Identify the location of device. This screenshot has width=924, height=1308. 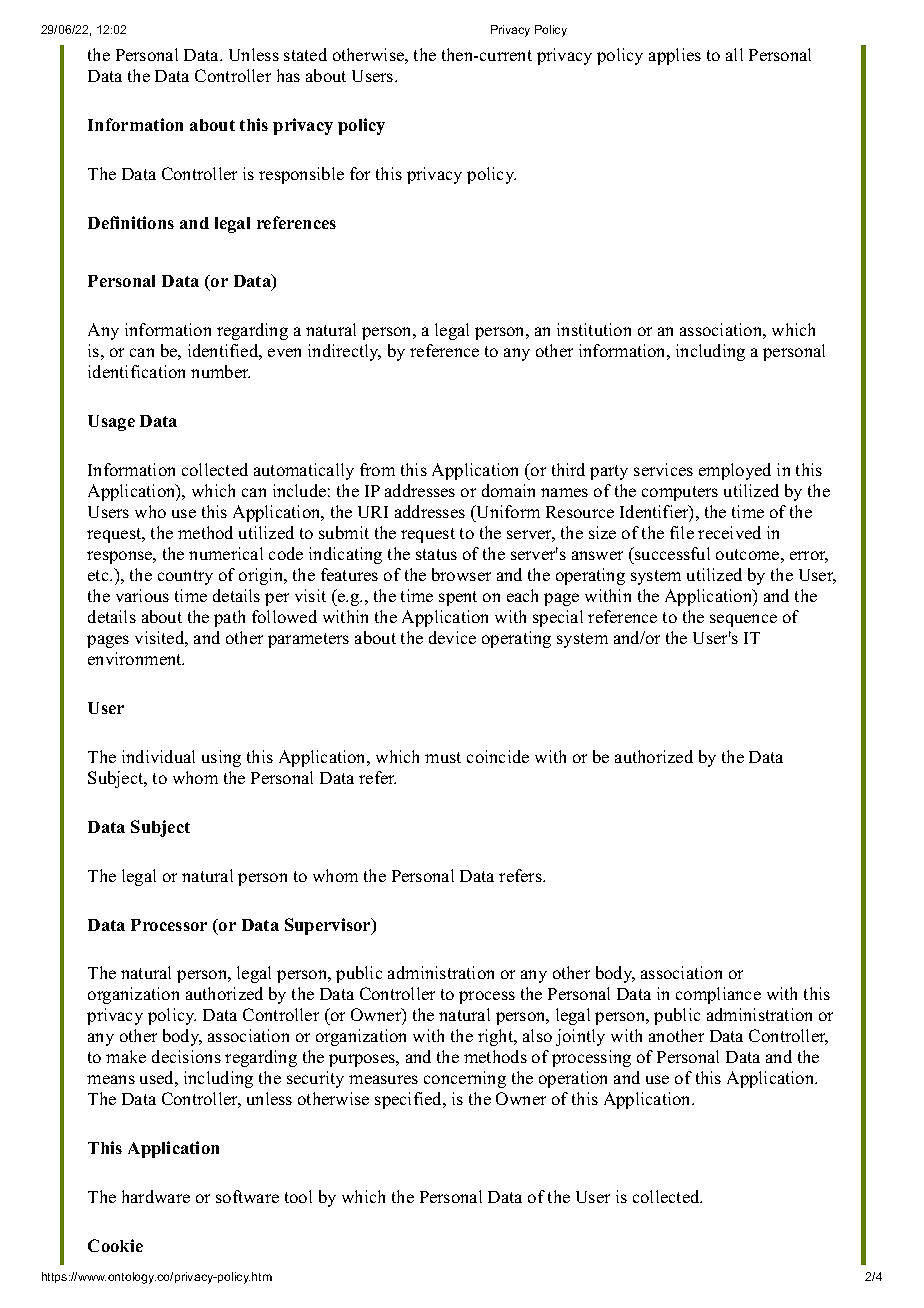
(452, 637).
